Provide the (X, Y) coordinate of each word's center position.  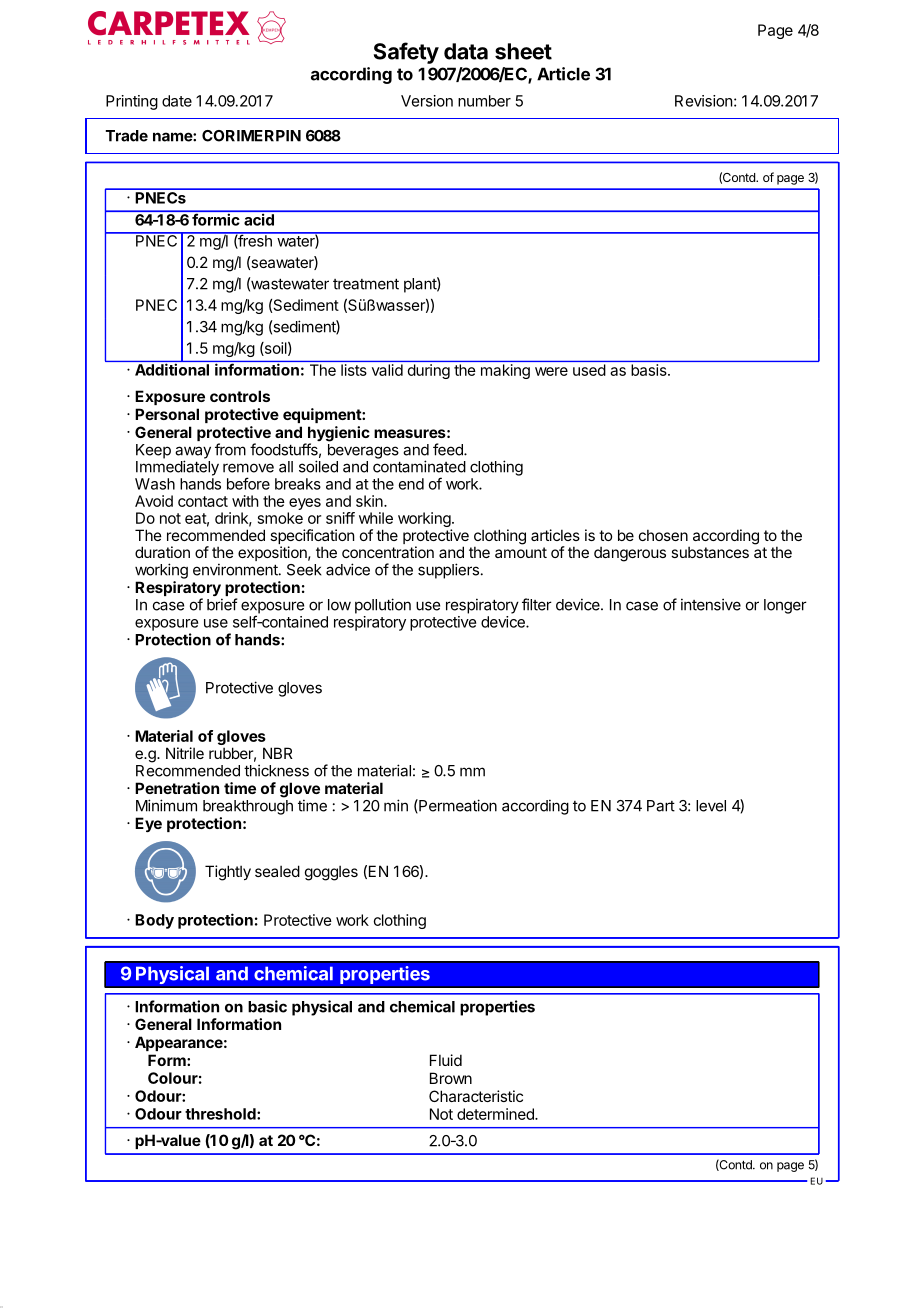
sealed (277, 871)
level (711, 806)
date (177, 101)
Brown (451, 1078)
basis (650, 370)
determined (496, 1114)
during (429, 371)
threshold (221, 1114)
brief (222, 604)
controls (240, 396)
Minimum (166, 805)
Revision (703, 101)
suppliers (448, 571)
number (484, 101)
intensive (711, 604)
